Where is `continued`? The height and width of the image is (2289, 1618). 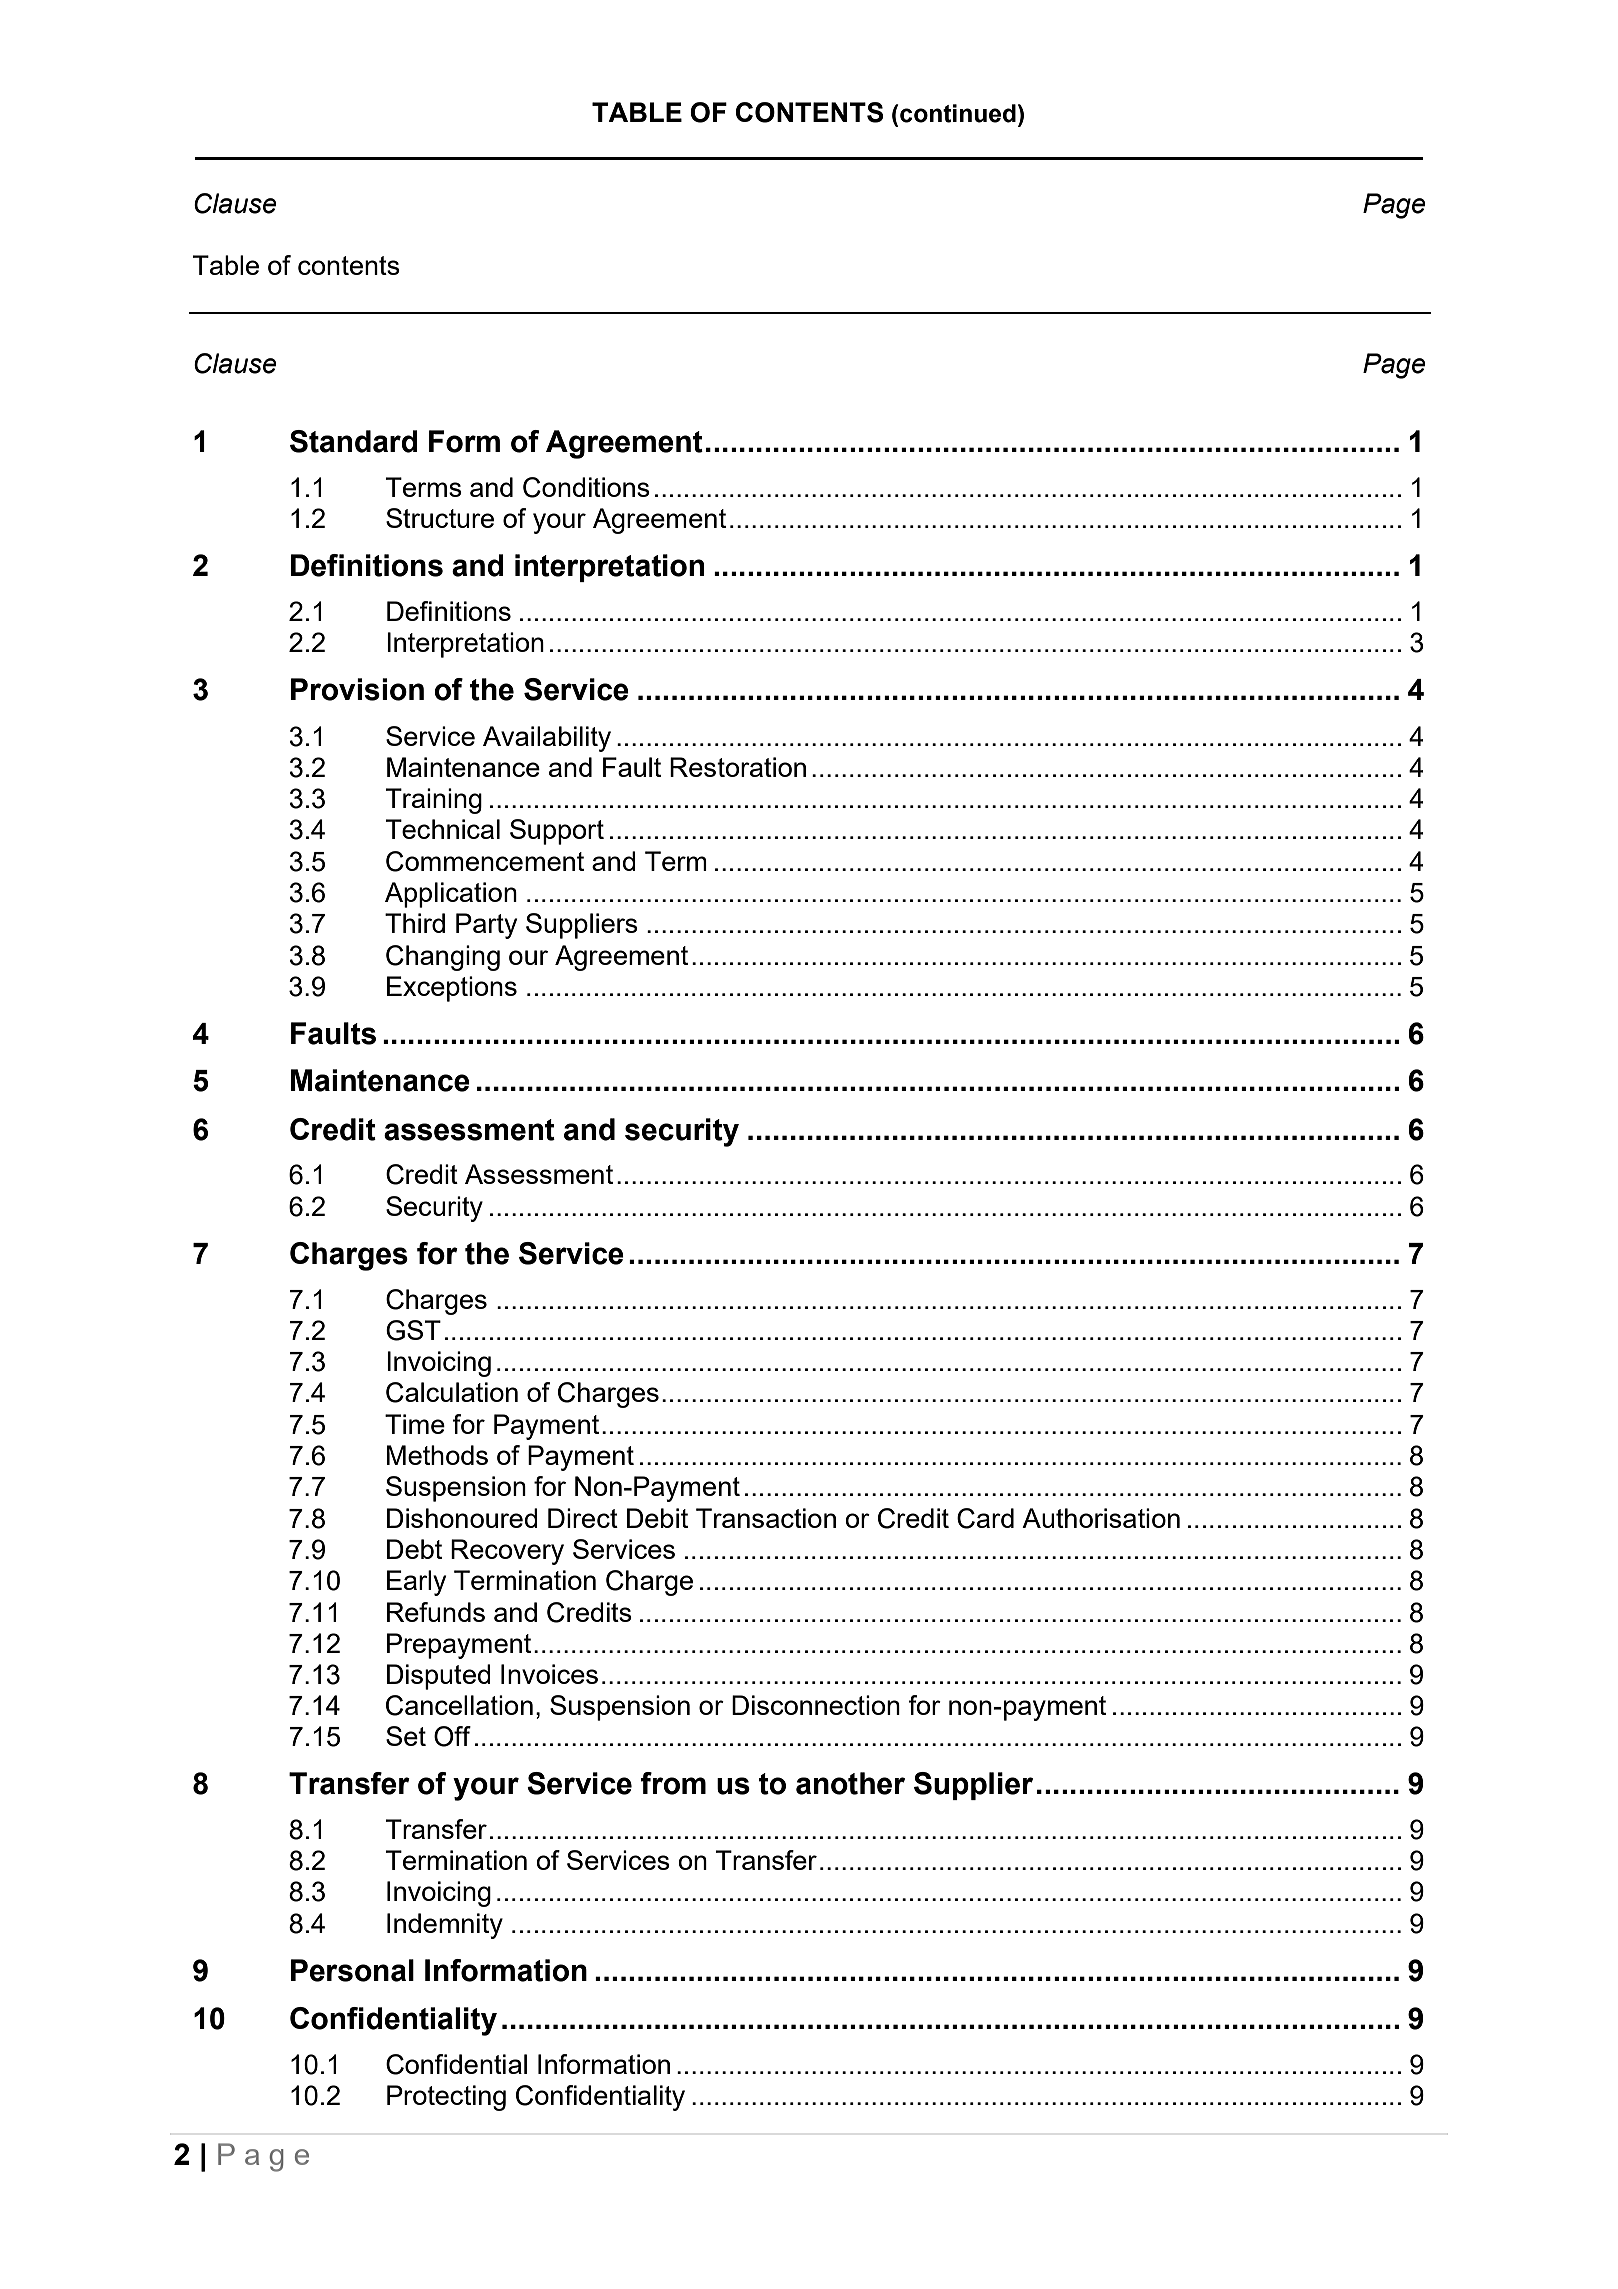
continued is located at coordinates (958, 113).
